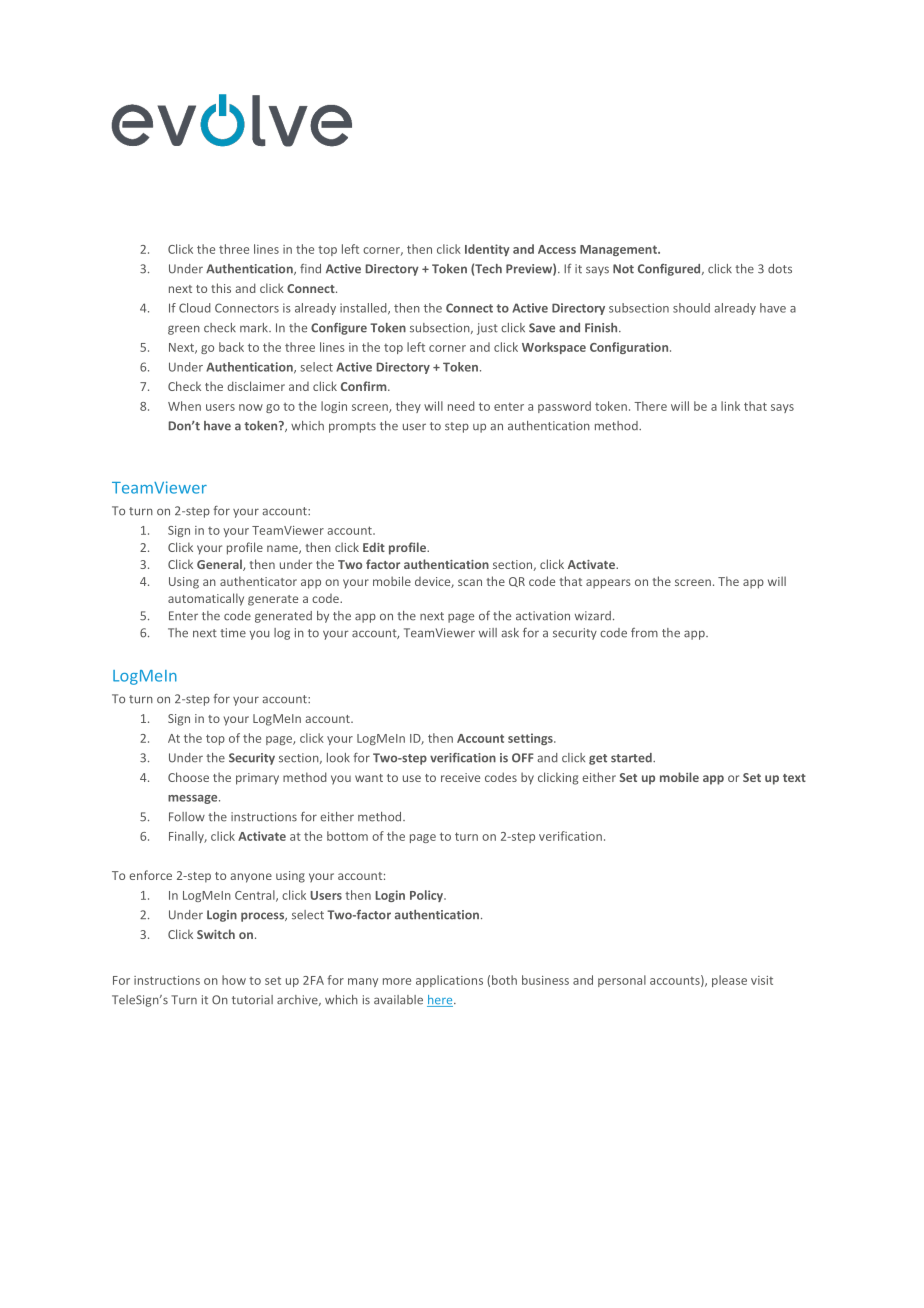 The image size is (924, 1308). I want to click on dots, so click(780, 269).
